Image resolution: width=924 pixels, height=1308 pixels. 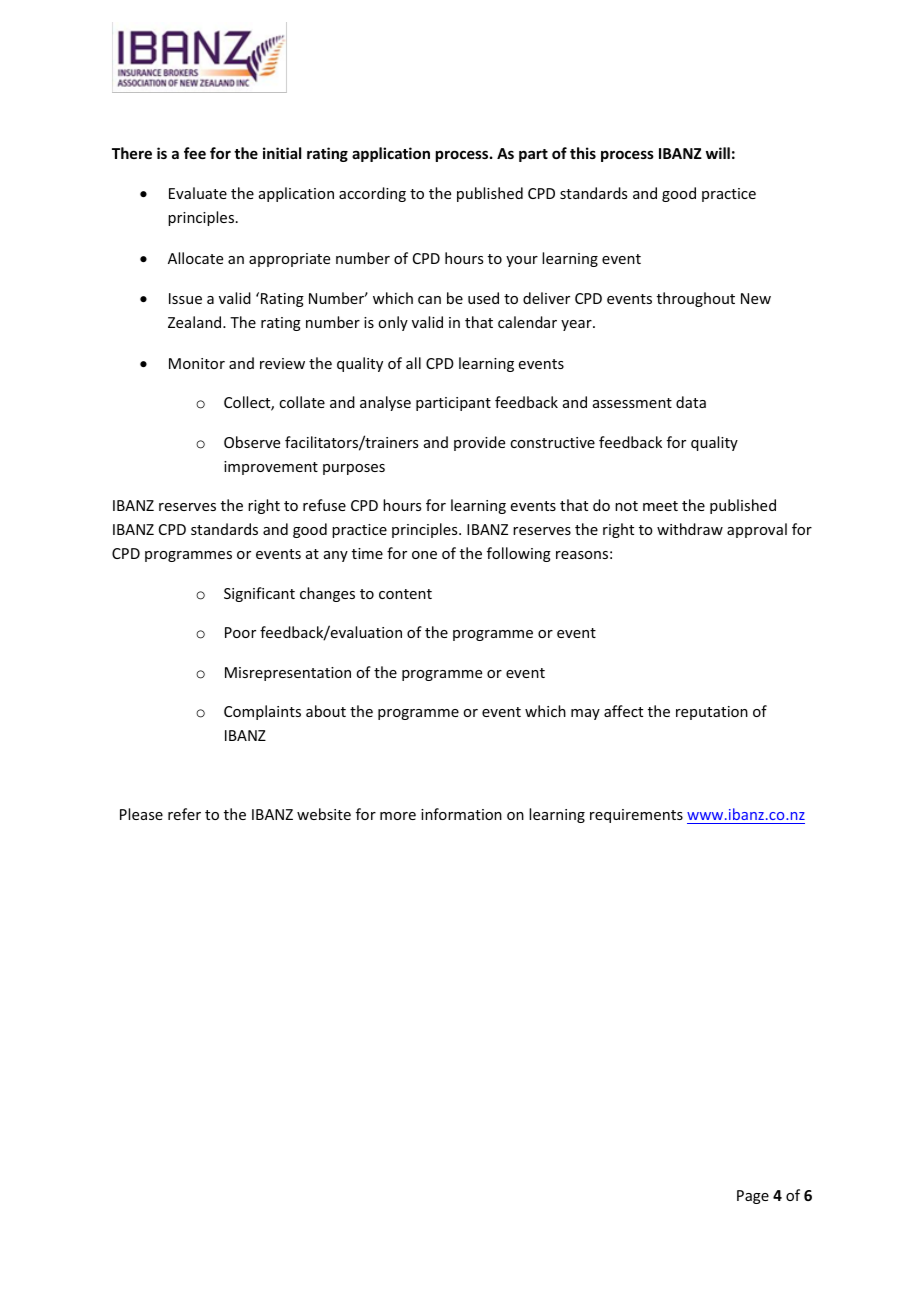 What do you see at coordinates (198, 193) in the screenshot?
I see `Evaluate` at bounding box center [198, 193].
